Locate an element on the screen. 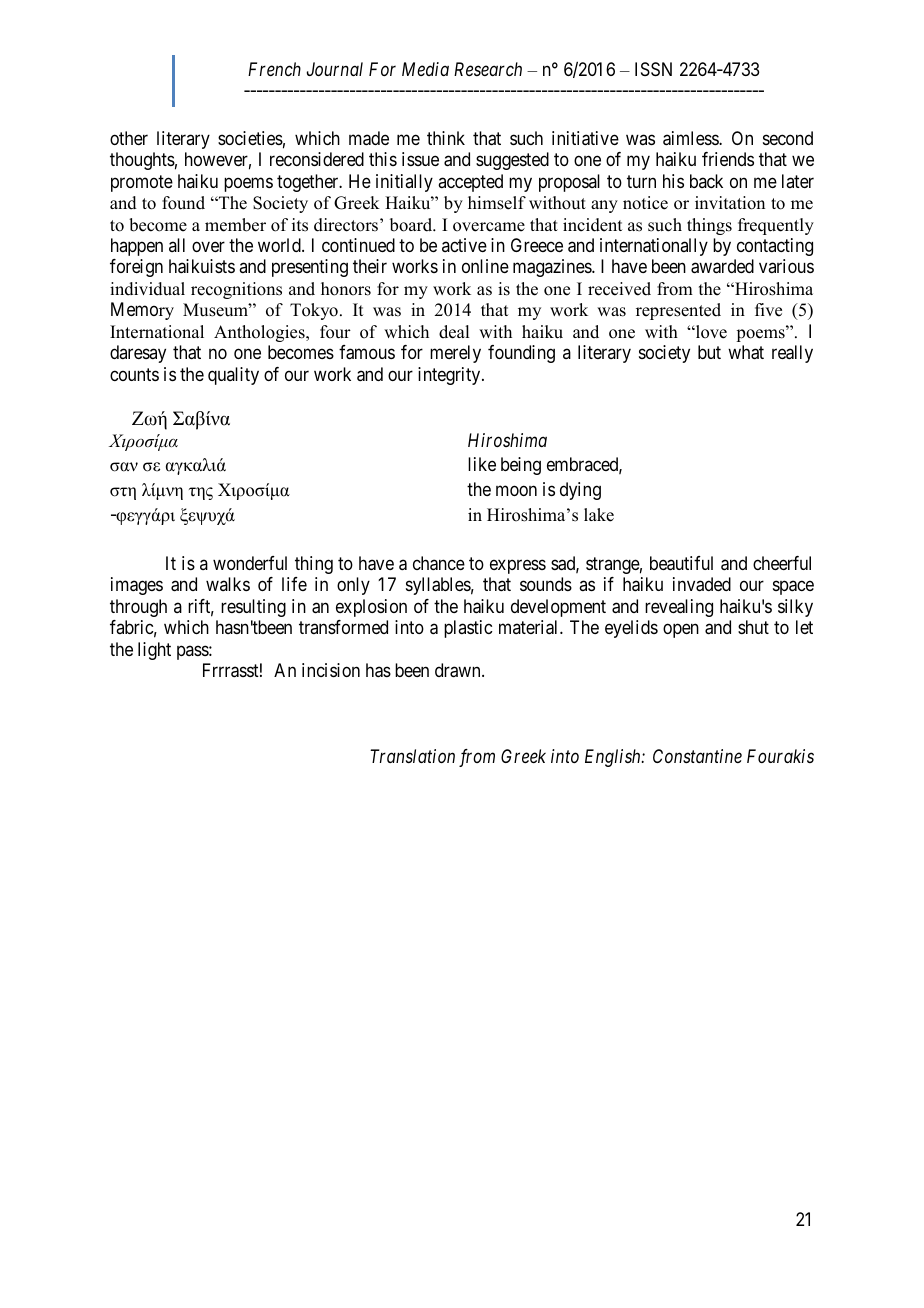  beautiful is located at coordinates (681, 563).
